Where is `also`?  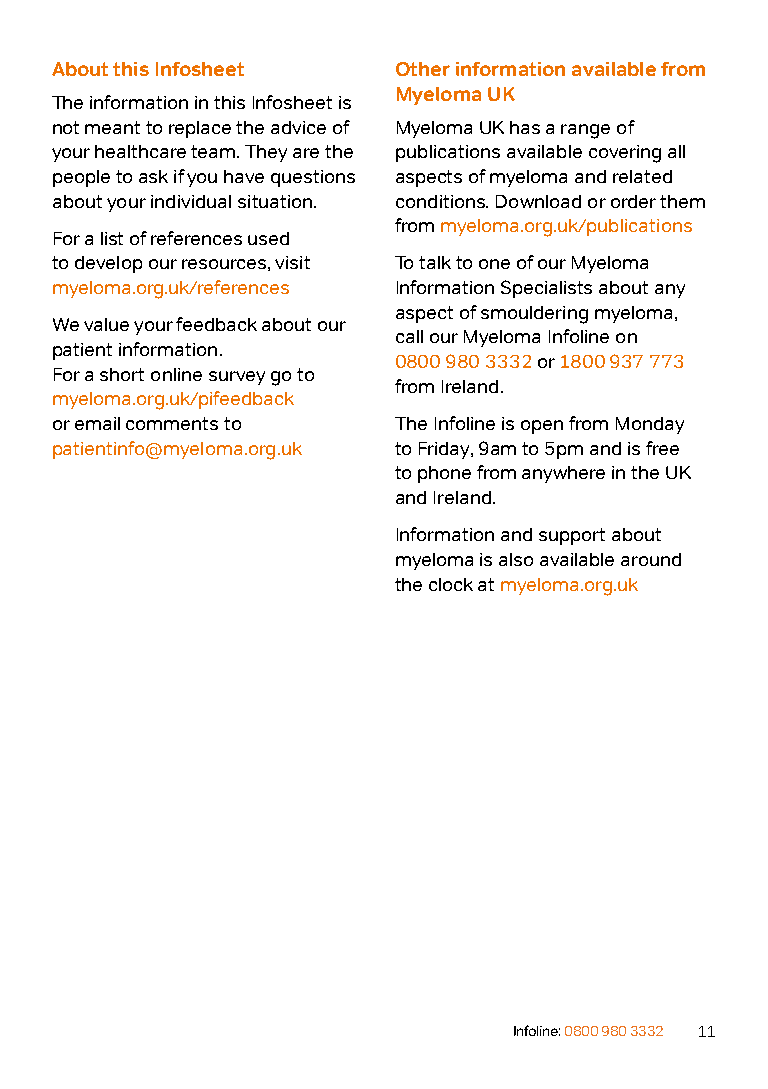
also is located at coordinates (516, 559).
